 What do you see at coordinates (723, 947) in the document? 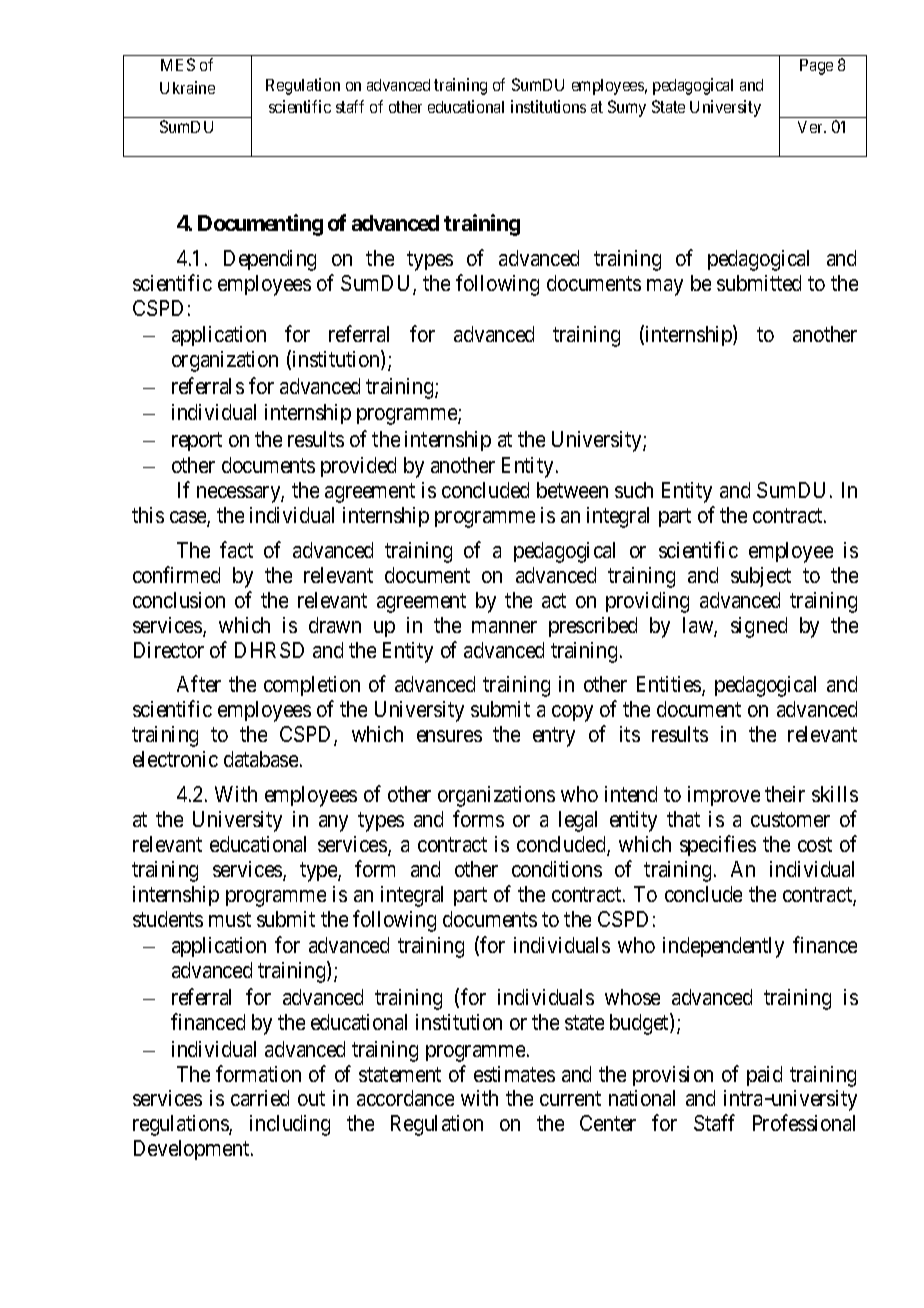
I see `independently` at bounding box center [723, 947].
